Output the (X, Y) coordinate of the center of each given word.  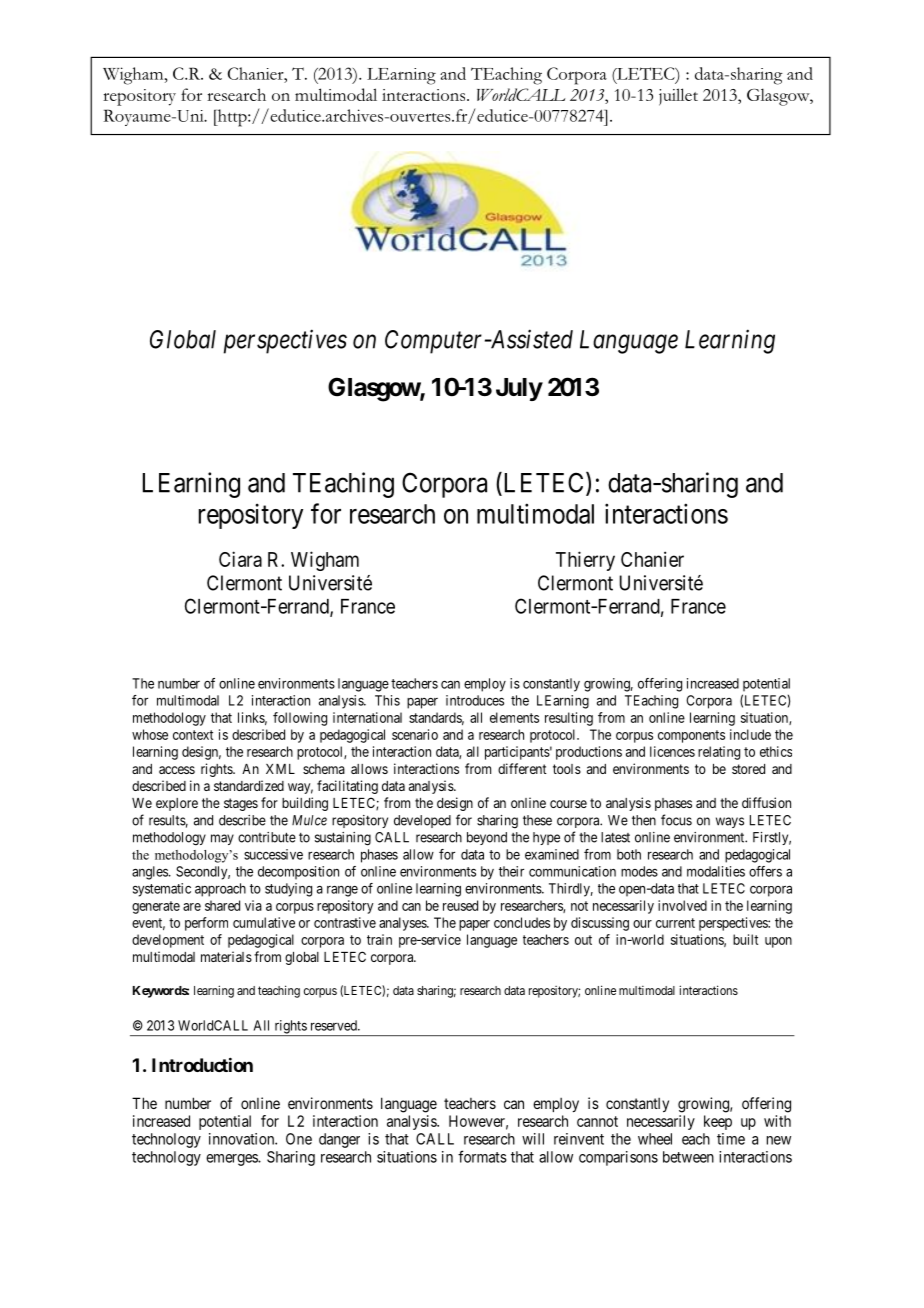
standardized (249, 785)
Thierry (585, 561)
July (519, 389)
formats (482, 1156)
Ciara (240, 559)
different (522, 768)
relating (719, 753)
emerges (232, 1160)
